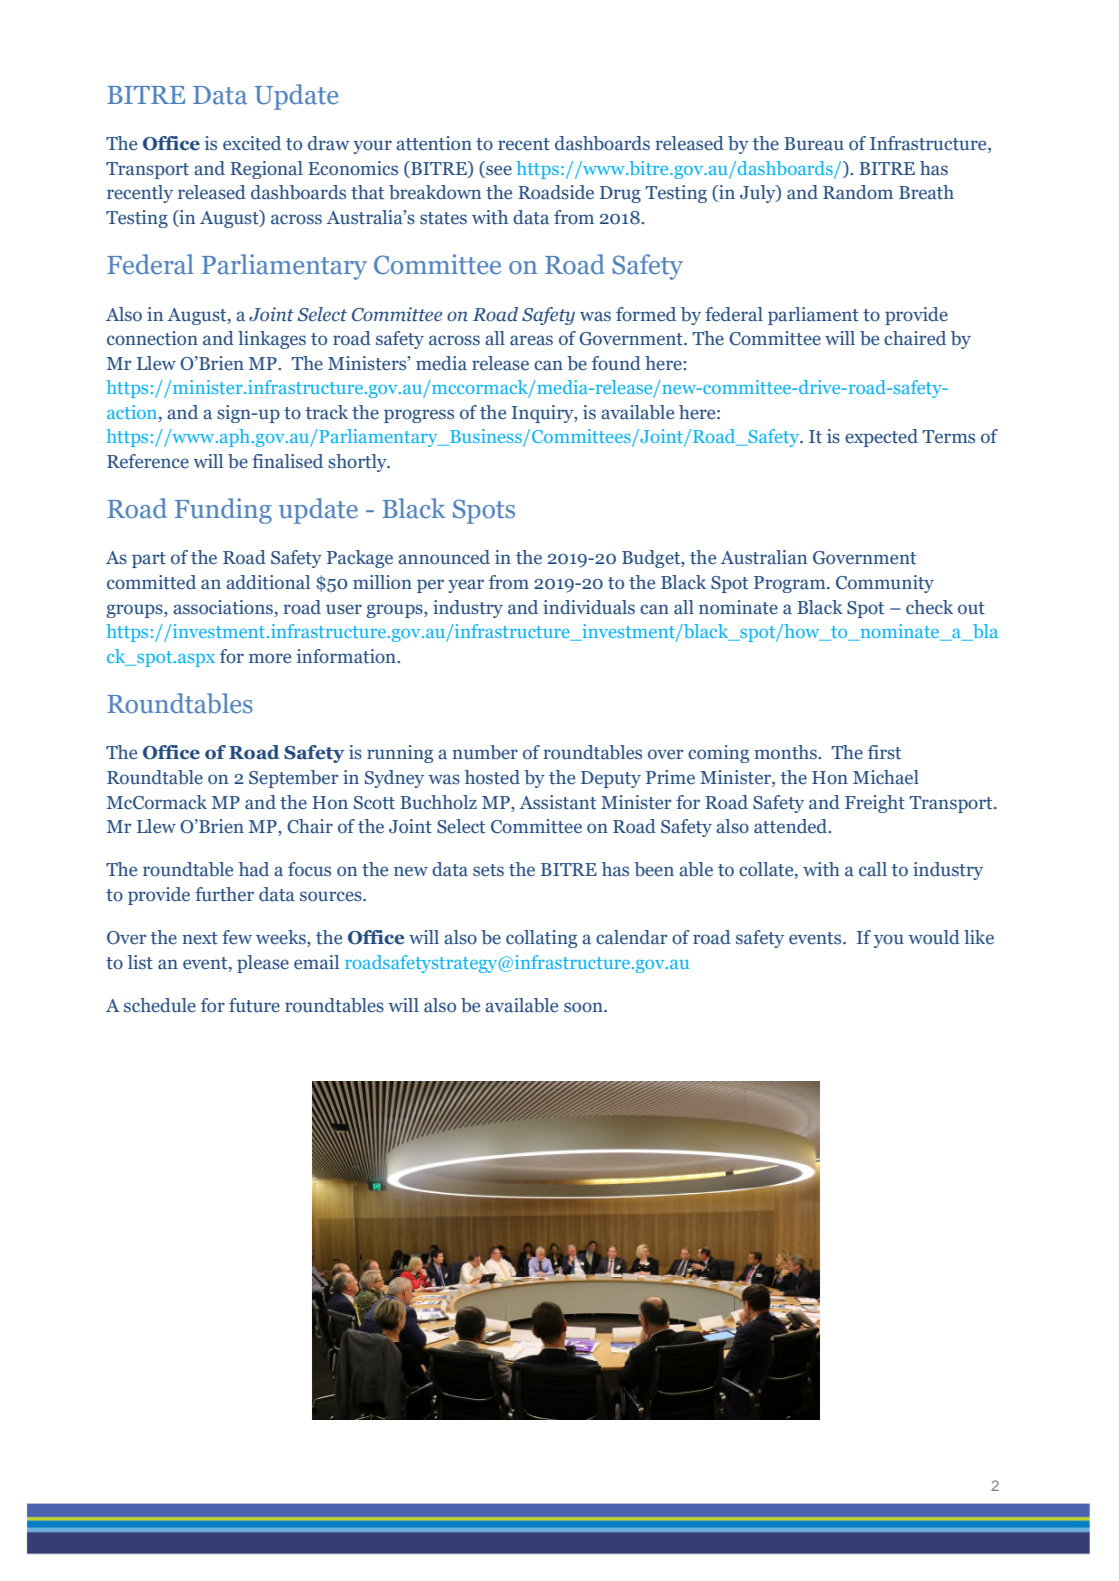  Describe the element at coordinates (858, 192) in the screenshot. I see `Random` at that location.
